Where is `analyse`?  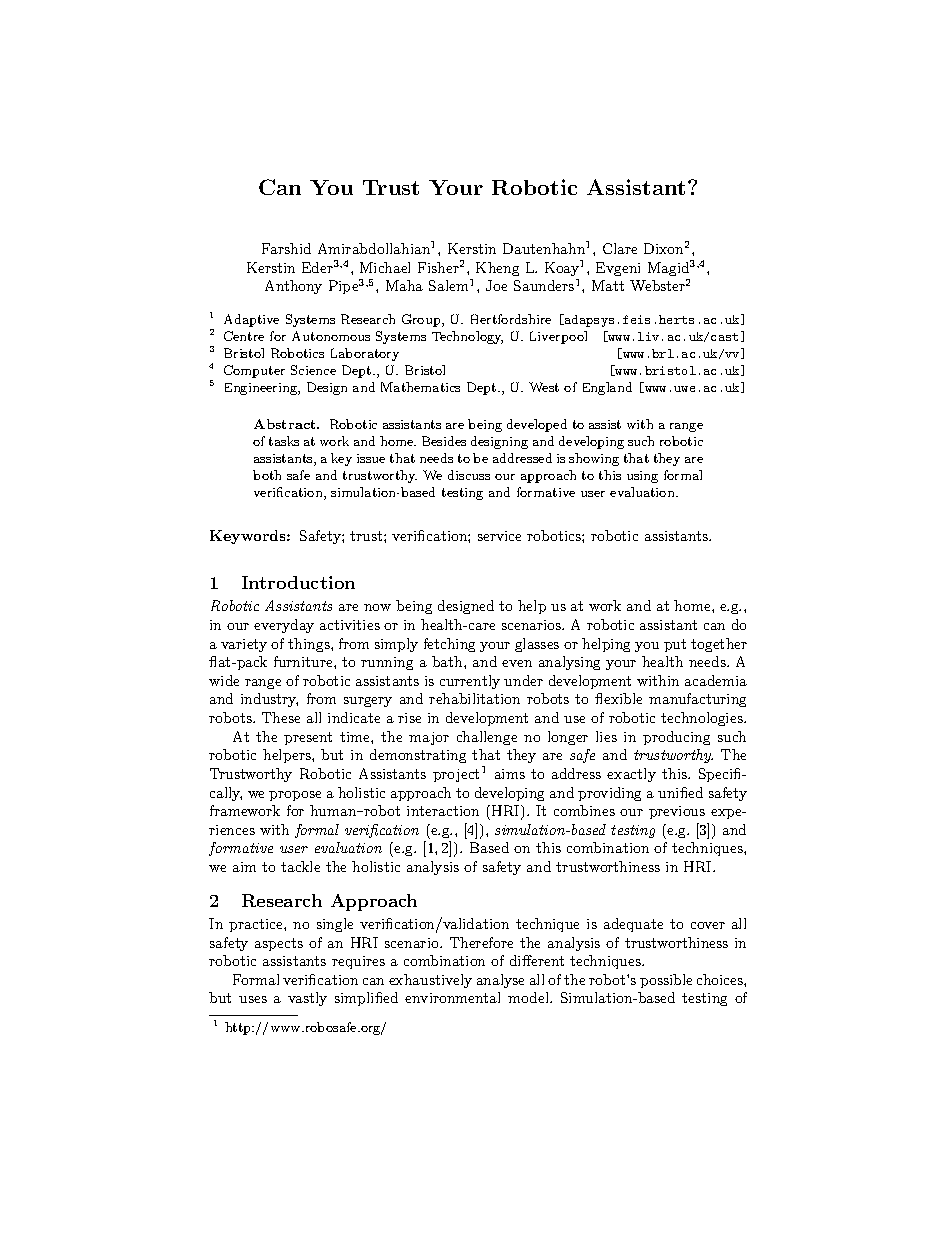 analyse is located at coordinates (500, 981).
